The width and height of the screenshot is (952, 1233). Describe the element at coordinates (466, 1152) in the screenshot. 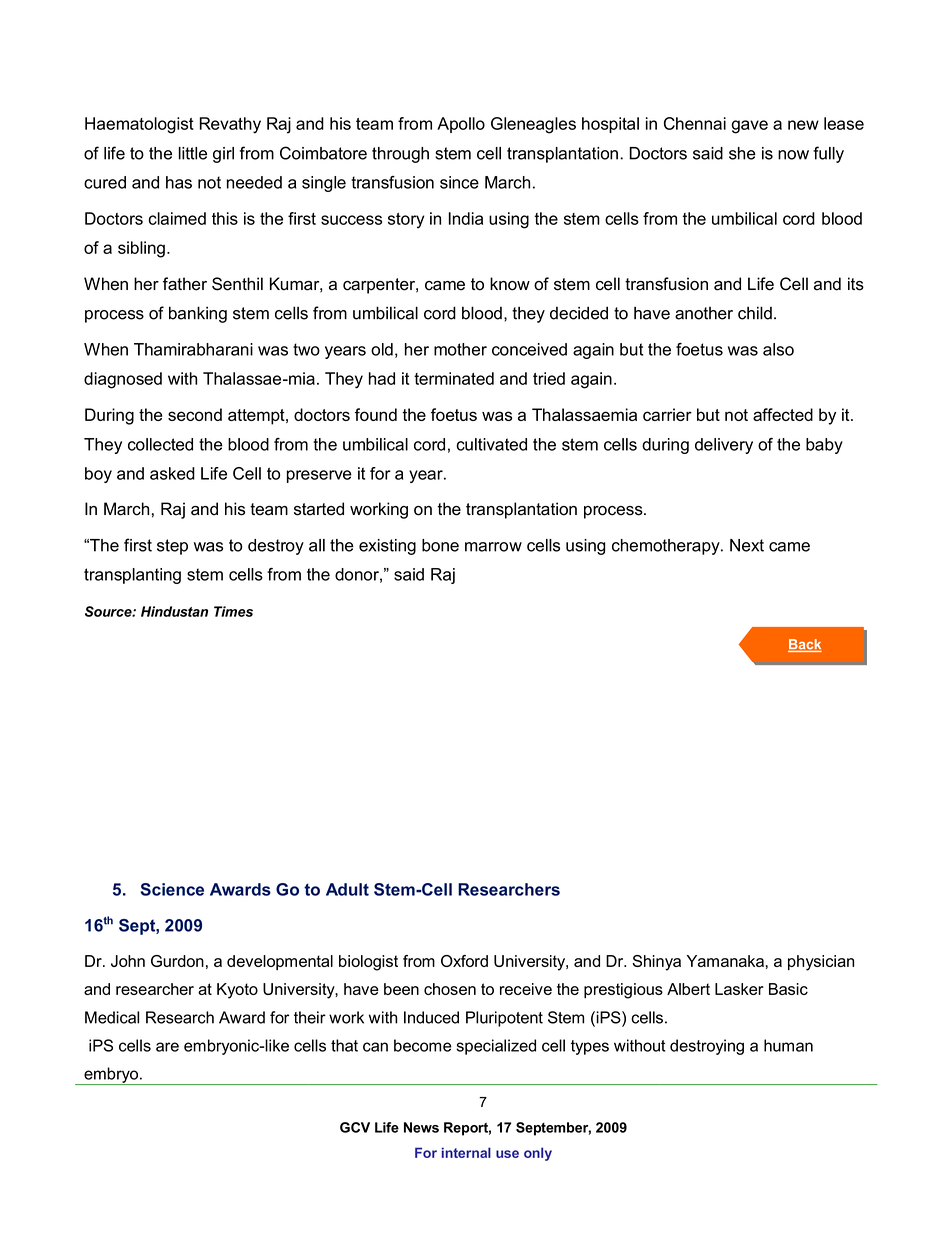

I see `internal` at that location.
